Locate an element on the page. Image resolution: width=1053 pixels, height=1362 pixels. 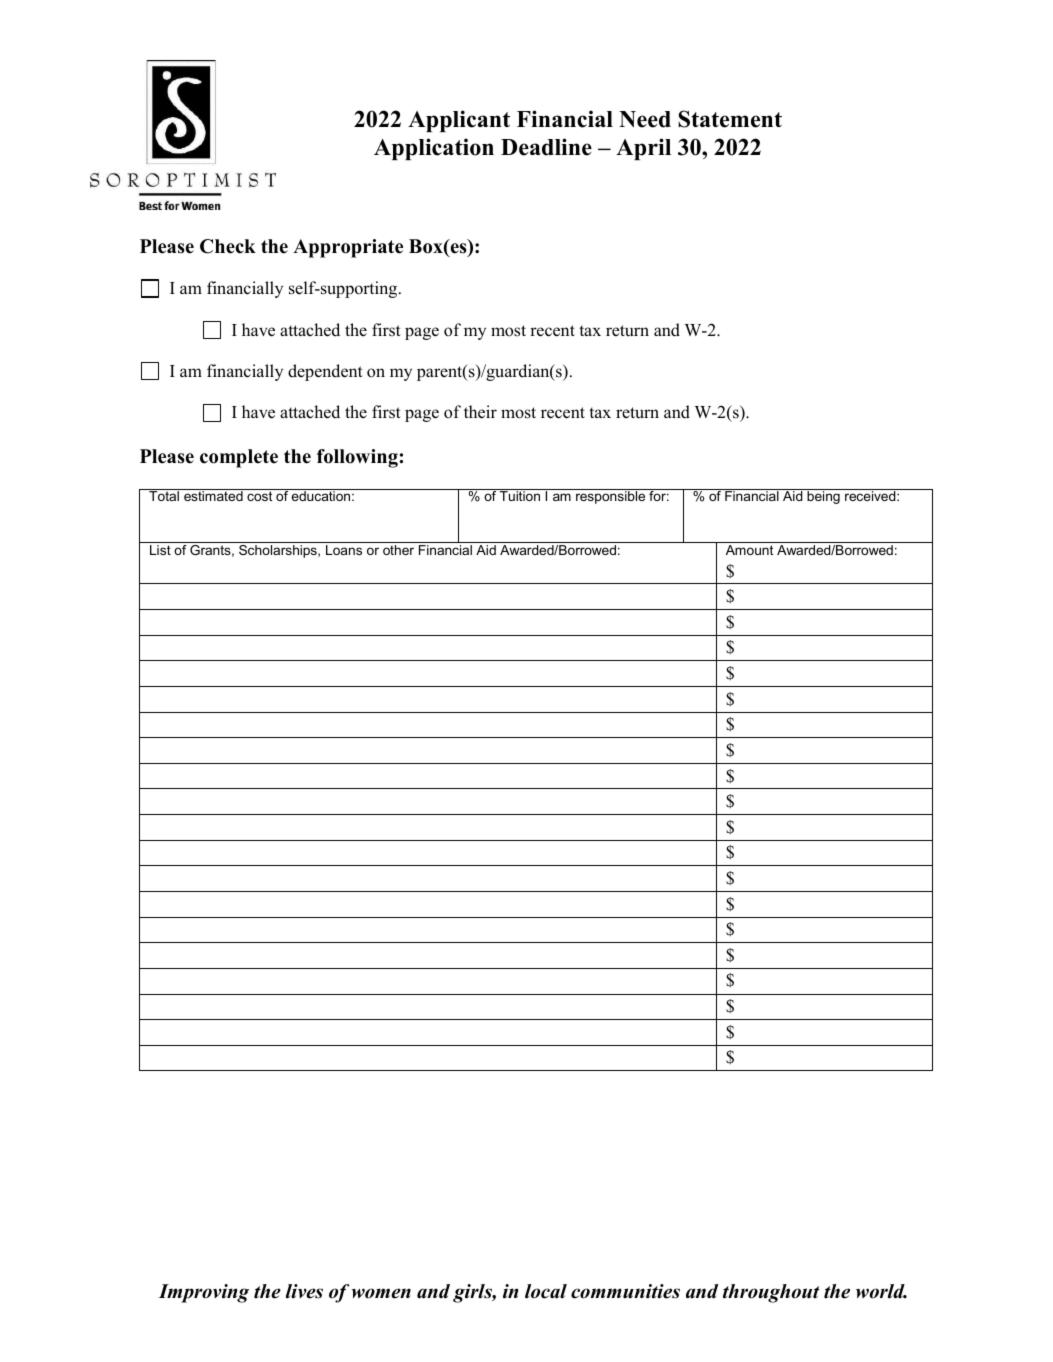
Amount is located at coordinates (749, 550).
